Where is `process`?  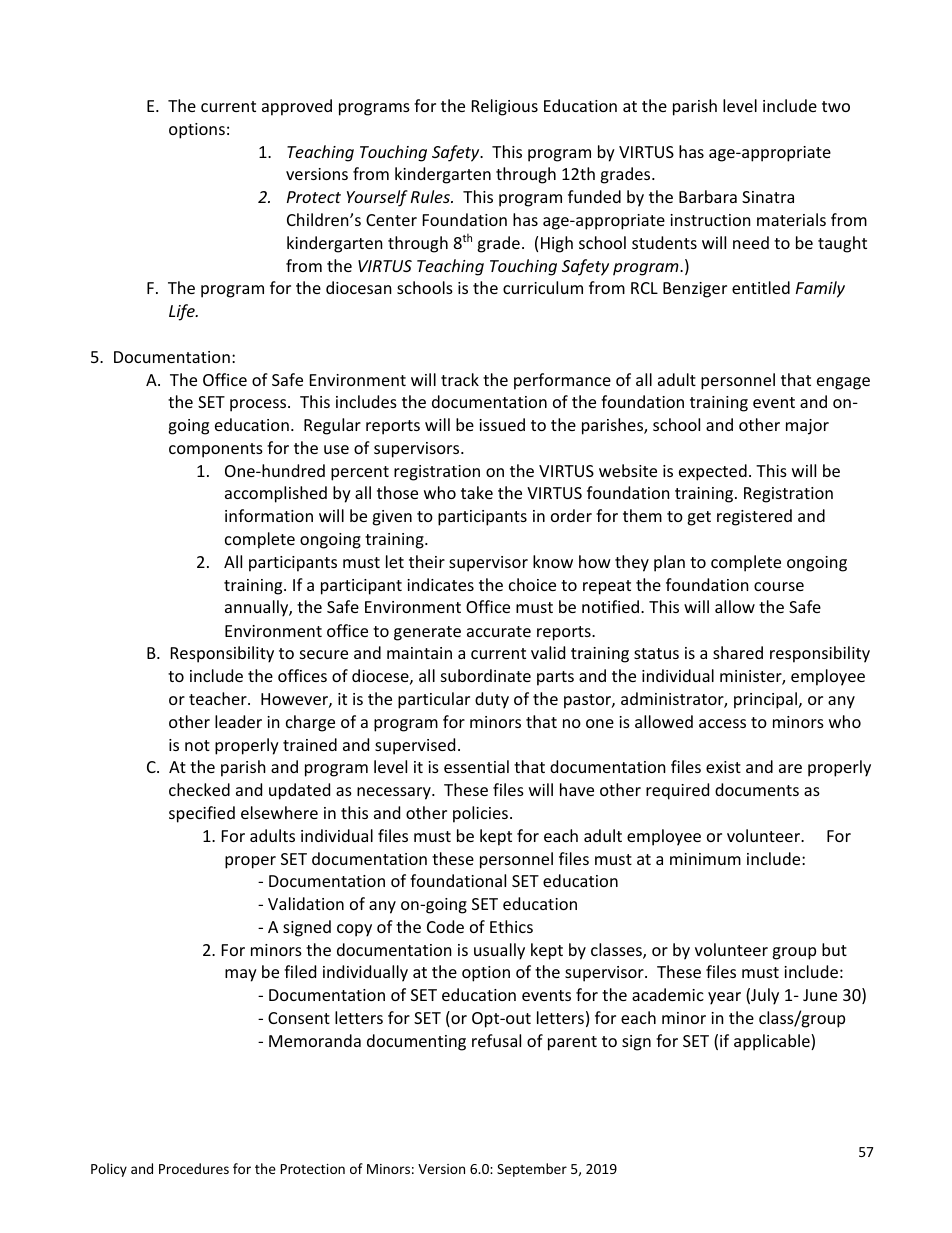 process is located at coordinates (259, 405).
